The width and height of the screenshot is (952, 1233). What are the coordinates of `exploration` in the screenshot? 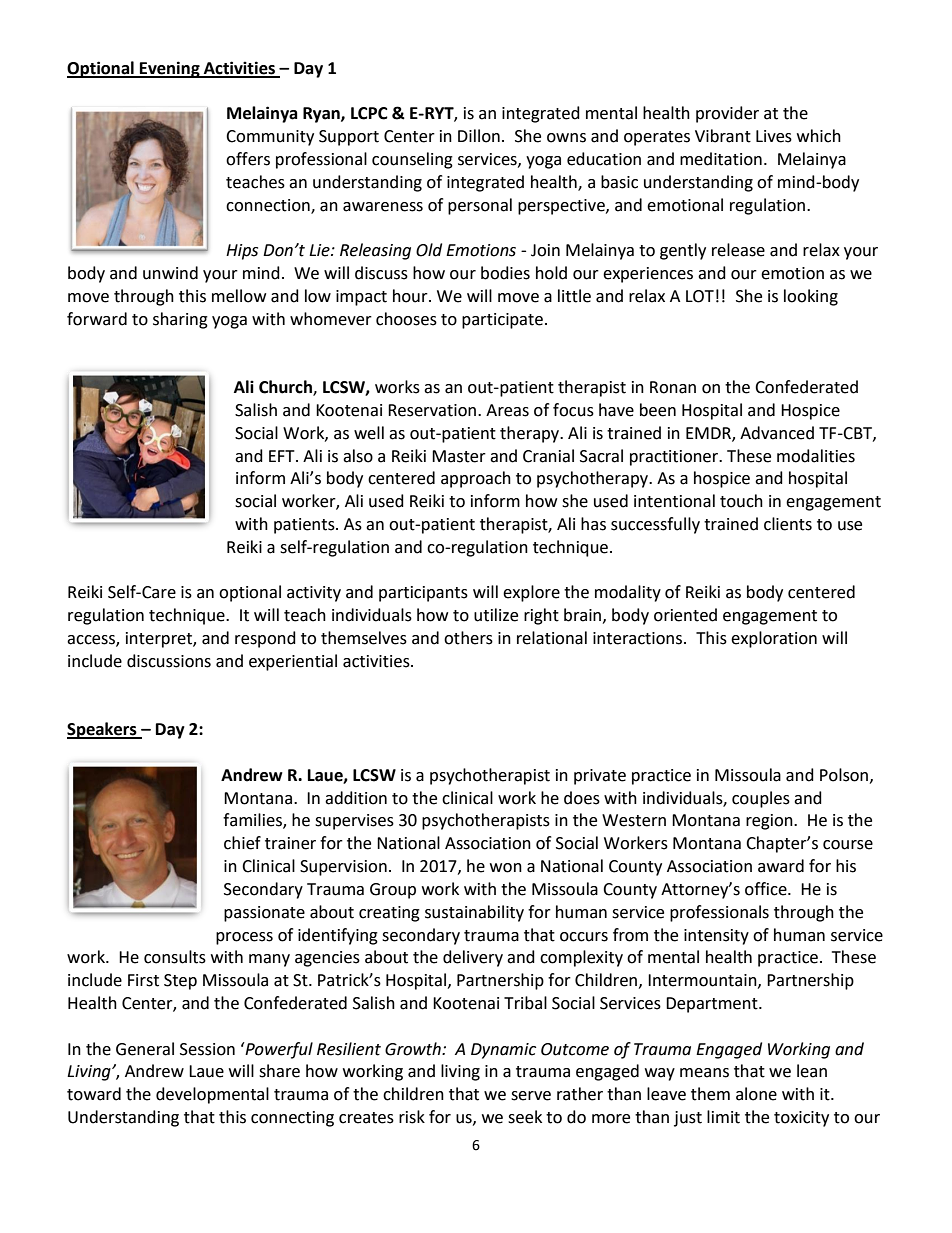 It's located at (774, 639).
